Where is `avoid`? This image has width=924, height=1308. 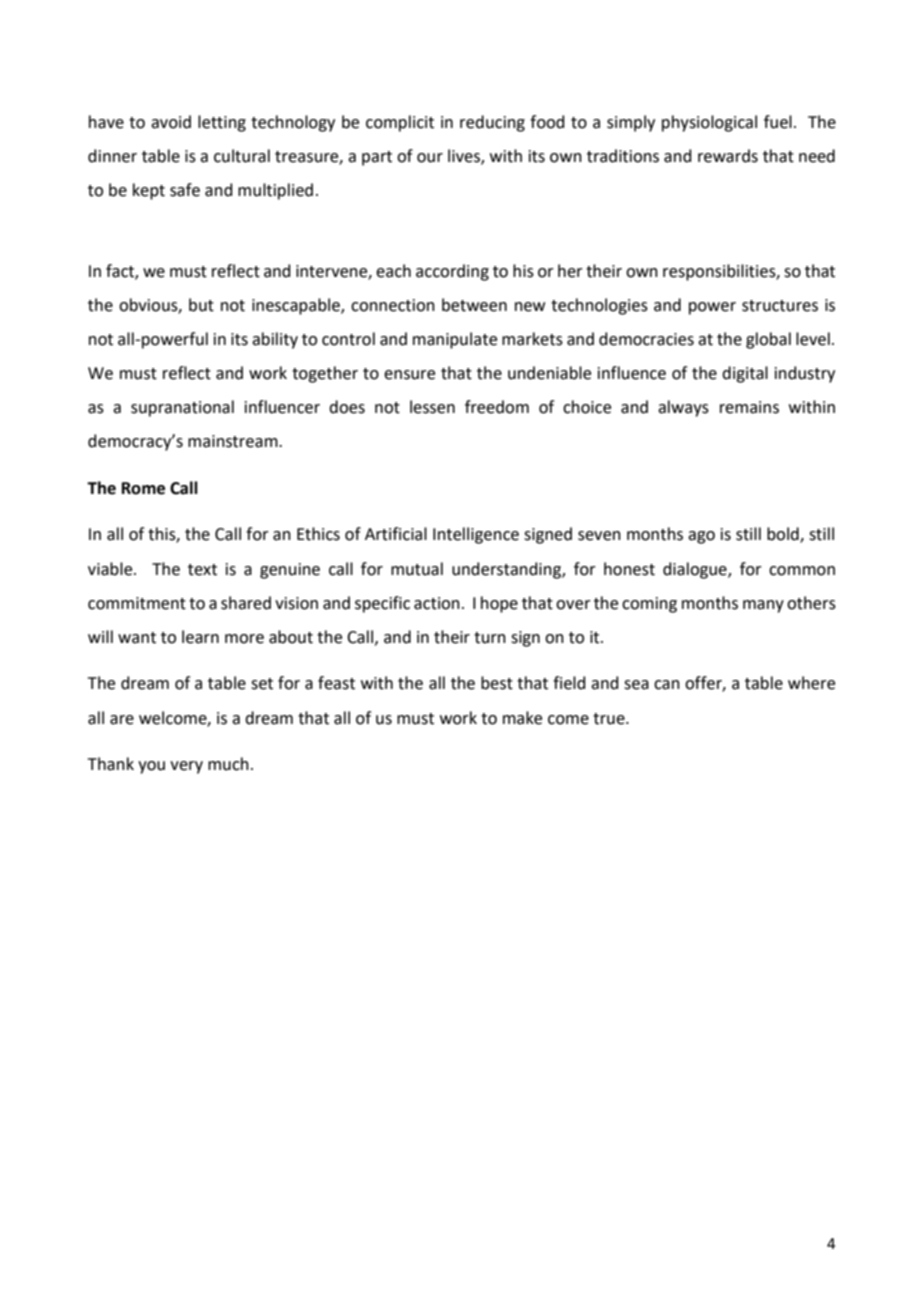
avoid is located at coordinates (171, 122).
